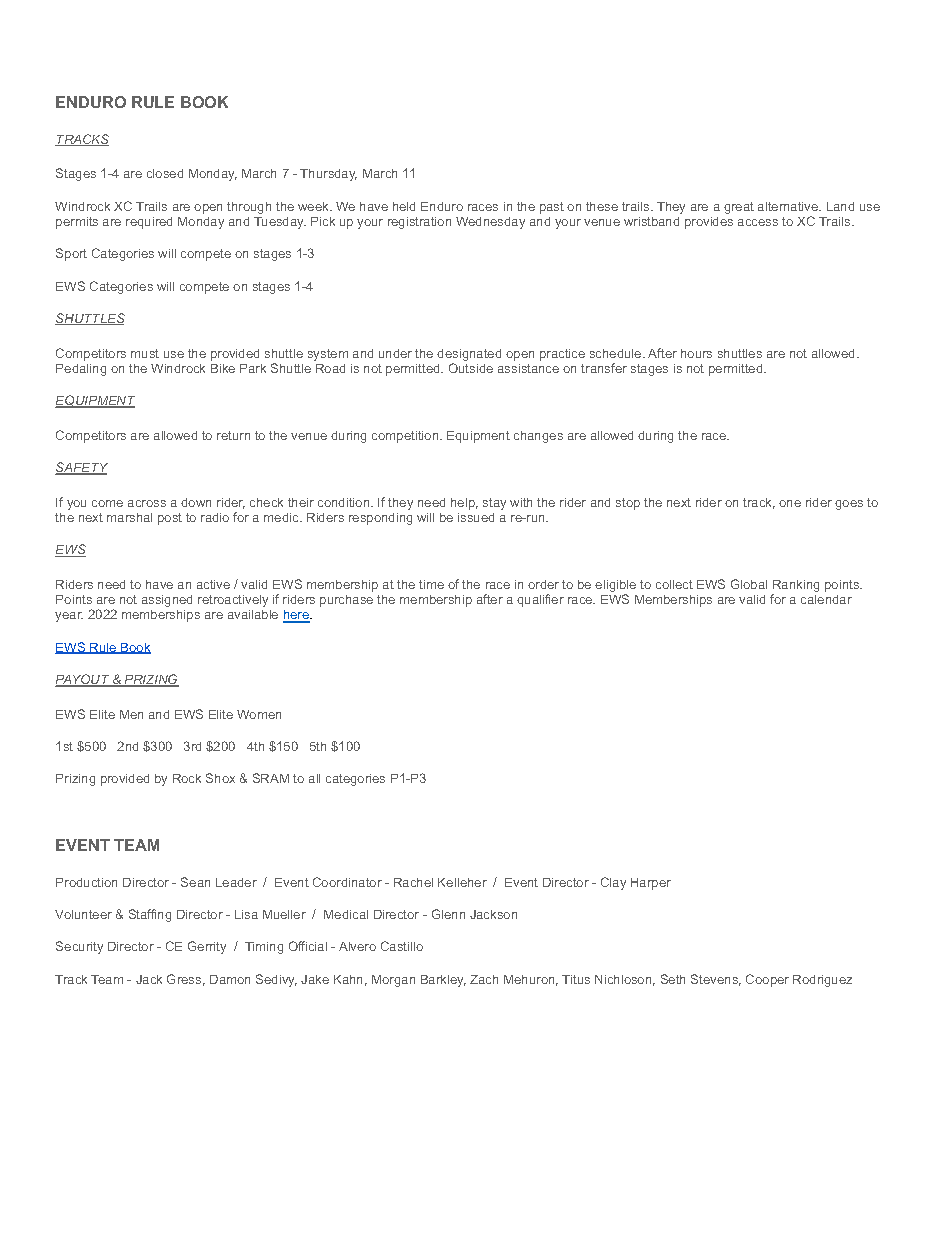 This screenshot has width=952, height=1233. What do you see at coordinates (165, 173) in the screenshot?
I see `closed` at bounding box center [165, 173].
